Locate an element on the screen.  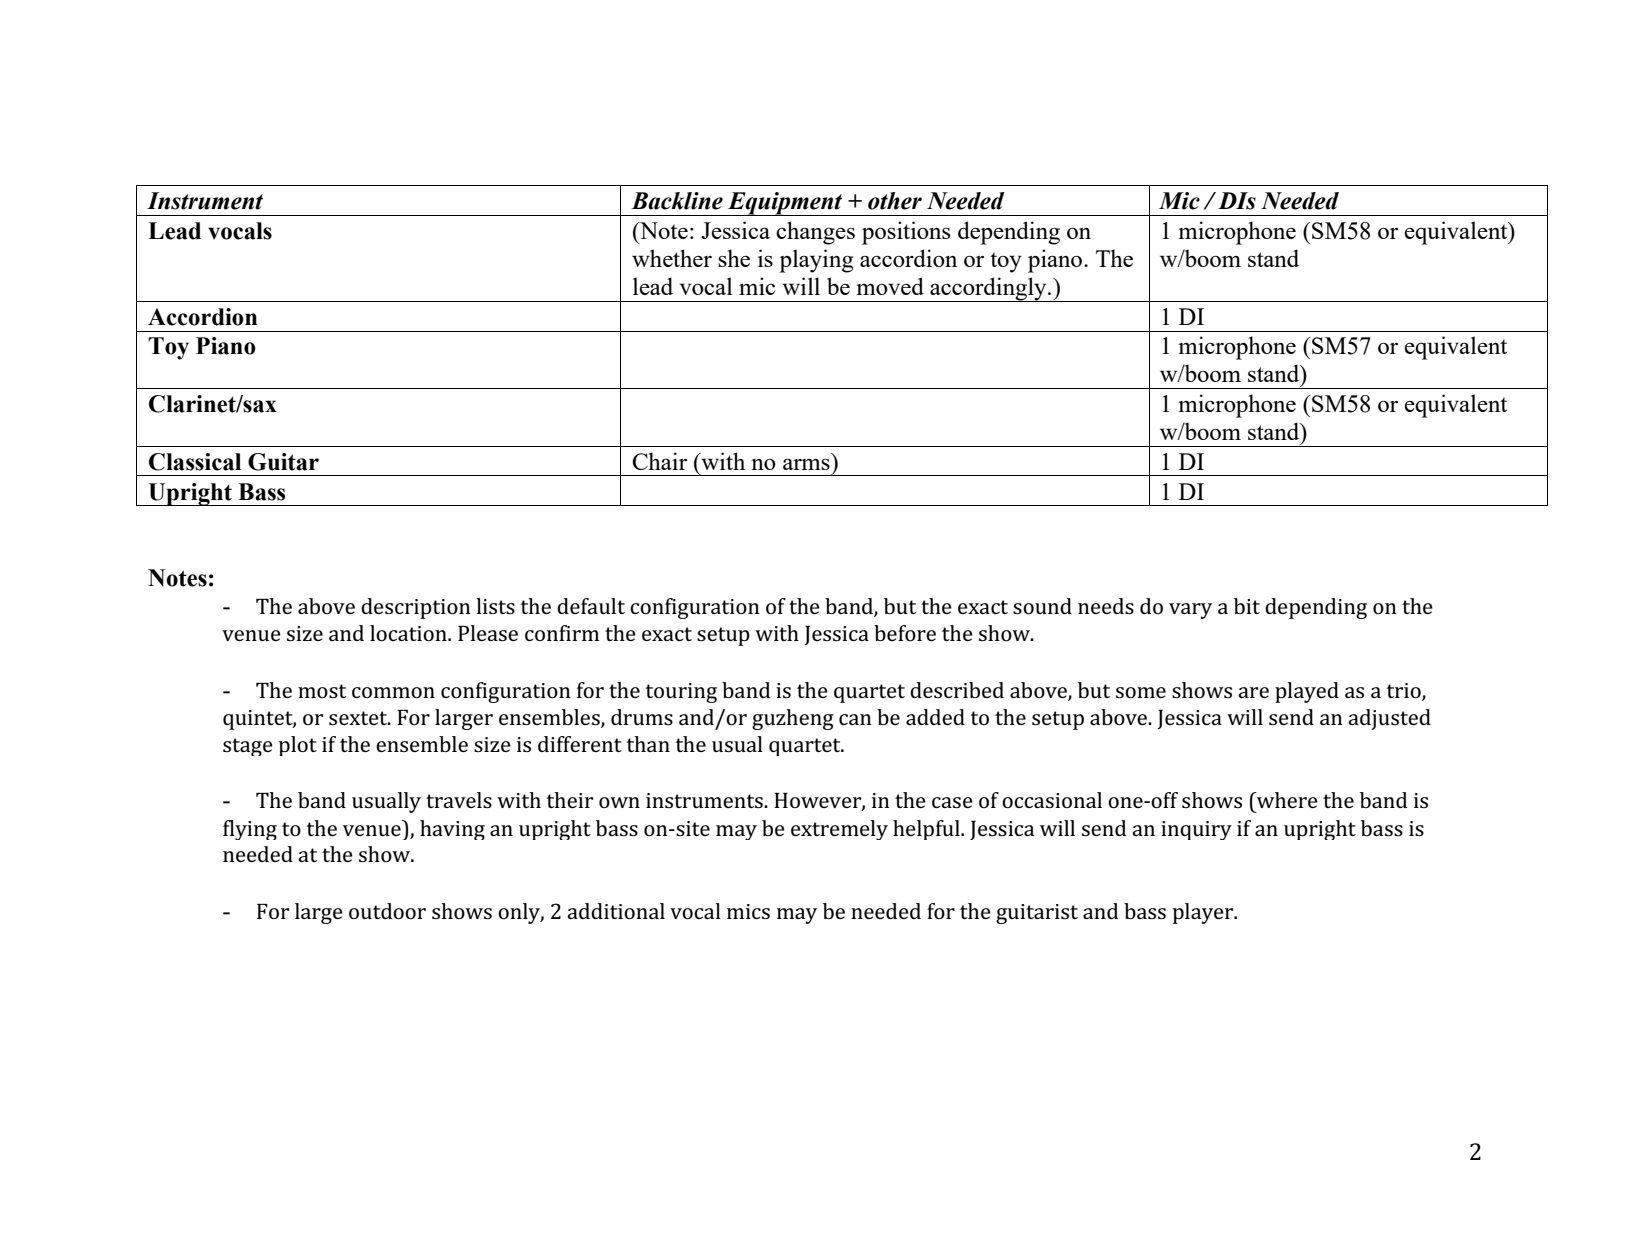
changes is located at coordinates (815, 233).
